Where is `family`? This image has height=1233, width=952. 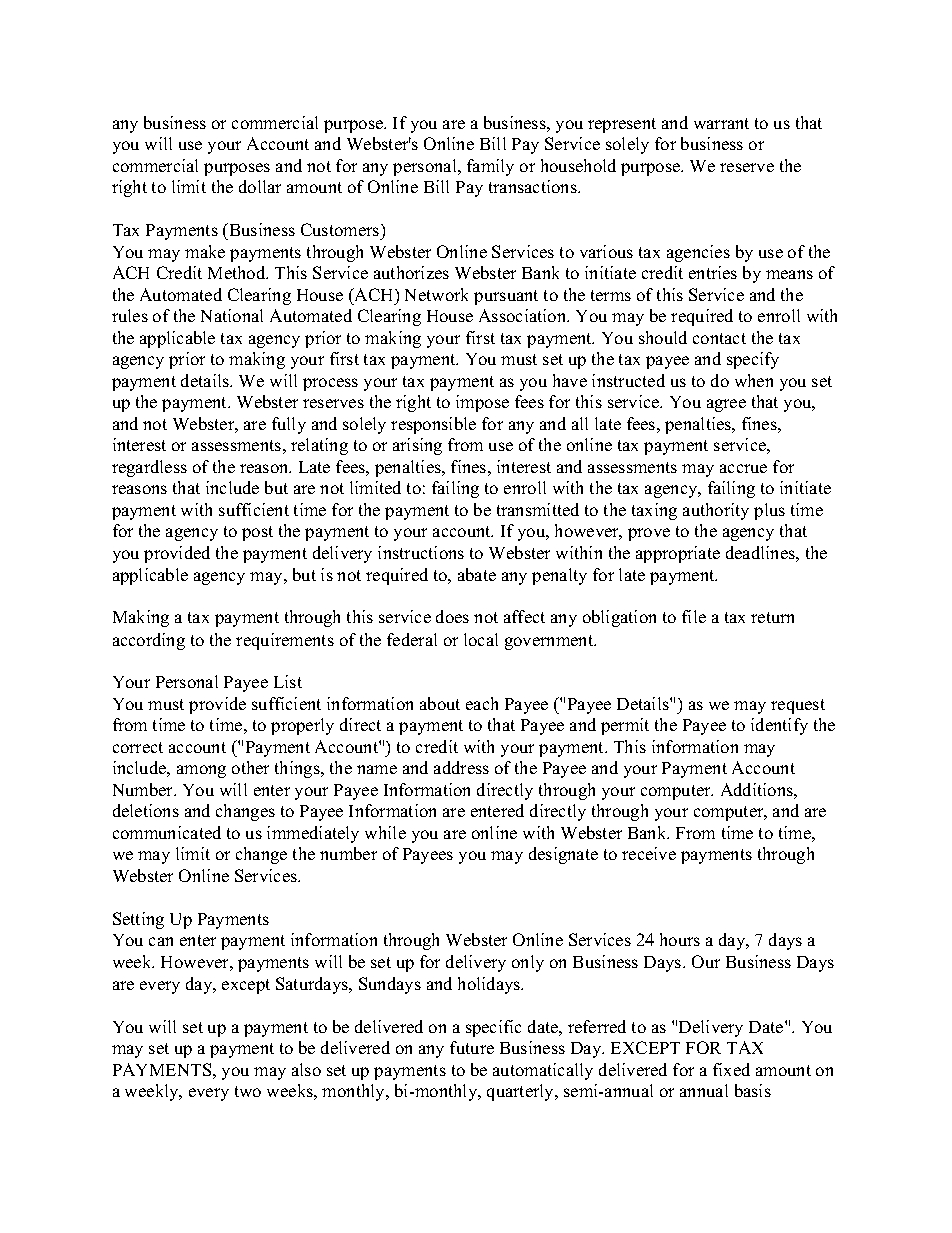 family is located at coordinates (490, 167).
